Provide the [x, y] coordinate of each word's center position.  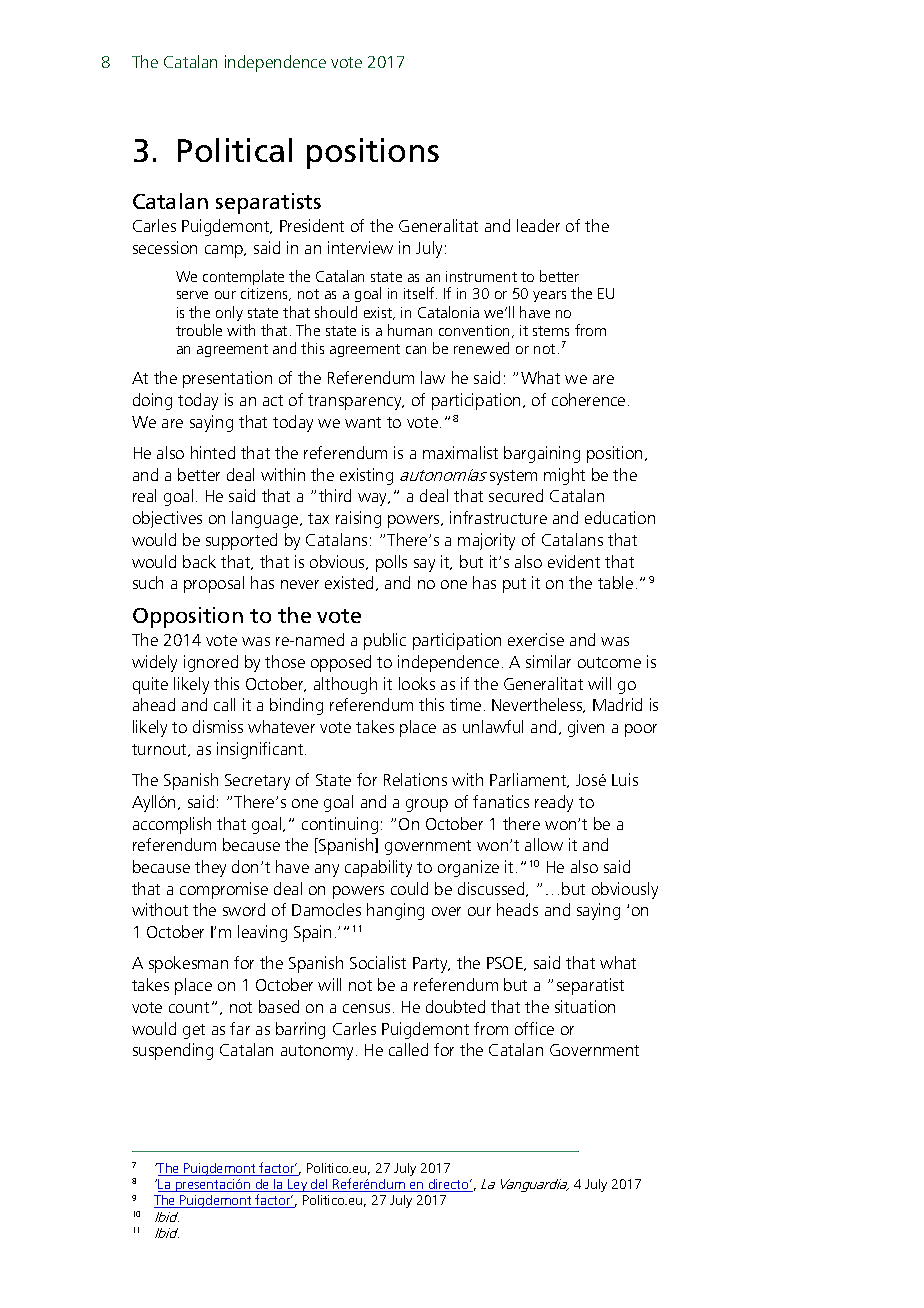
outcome [609, 662]
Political [235, 150]
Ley [298, 1185]
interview [360, 247]
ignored [211, 663]
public [385, 641]
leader [538, 225]
